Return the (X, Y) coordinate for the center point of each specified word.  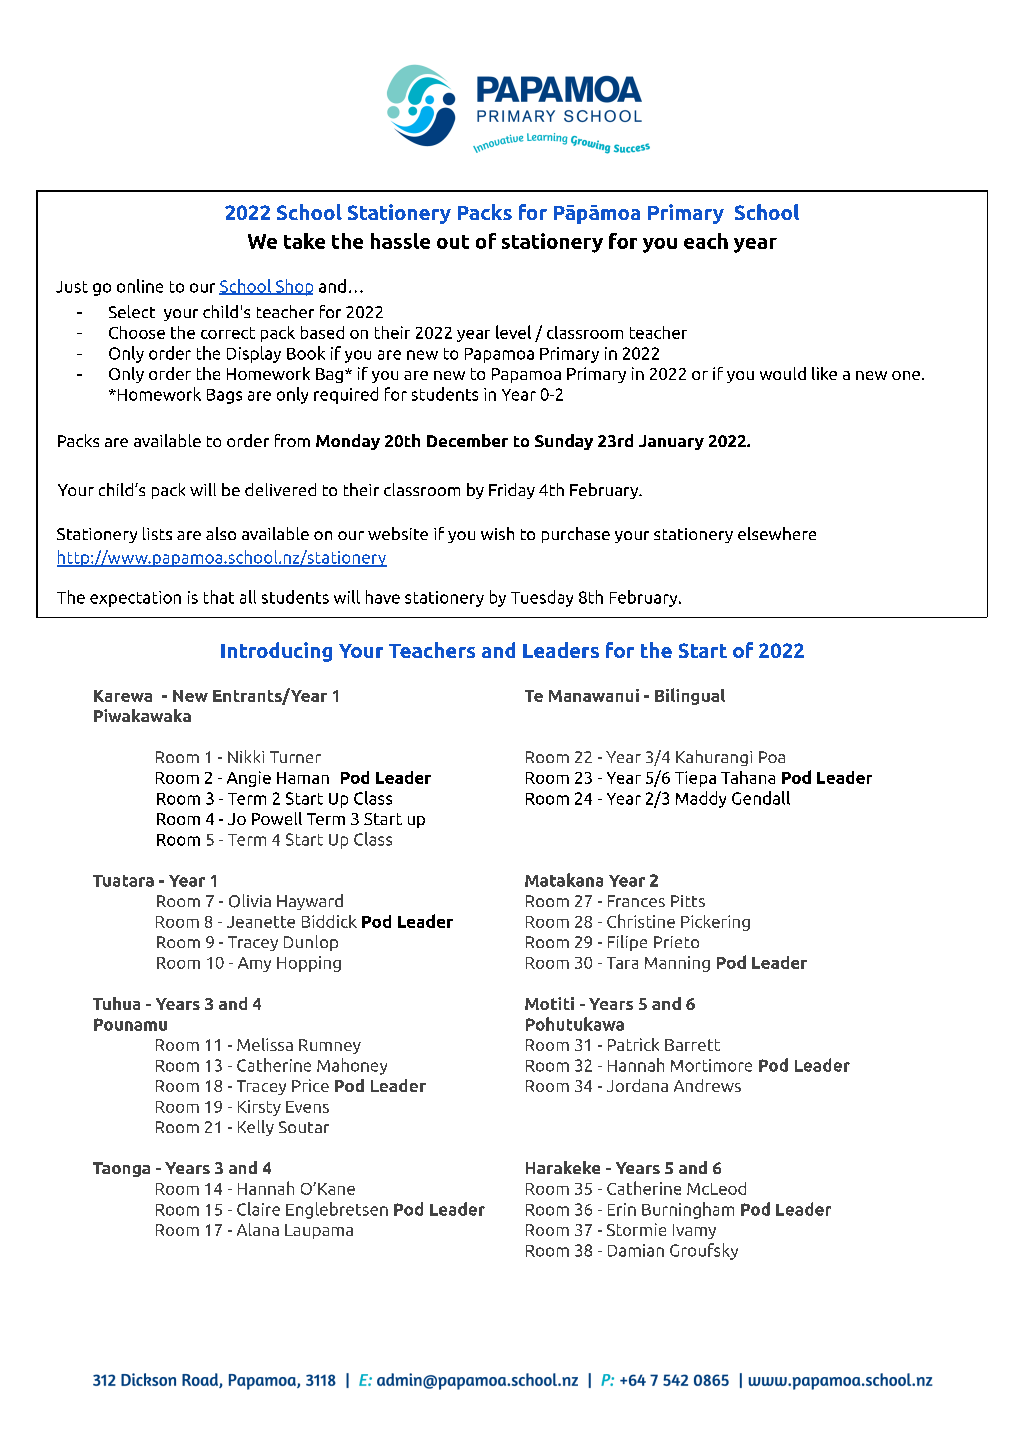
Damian (636, 1250)
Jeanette (261, 922)
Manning (677, 964)
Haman (303, 778)
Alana (258, 1229)
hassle (400, 241)
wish (497, 533)
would (783, 373)
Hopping (309, 964)
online (140, 286)
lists (157, 533)
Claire (258, 1209)
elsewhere (777, 533)
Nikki (246, 756)
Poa (772, 757)
